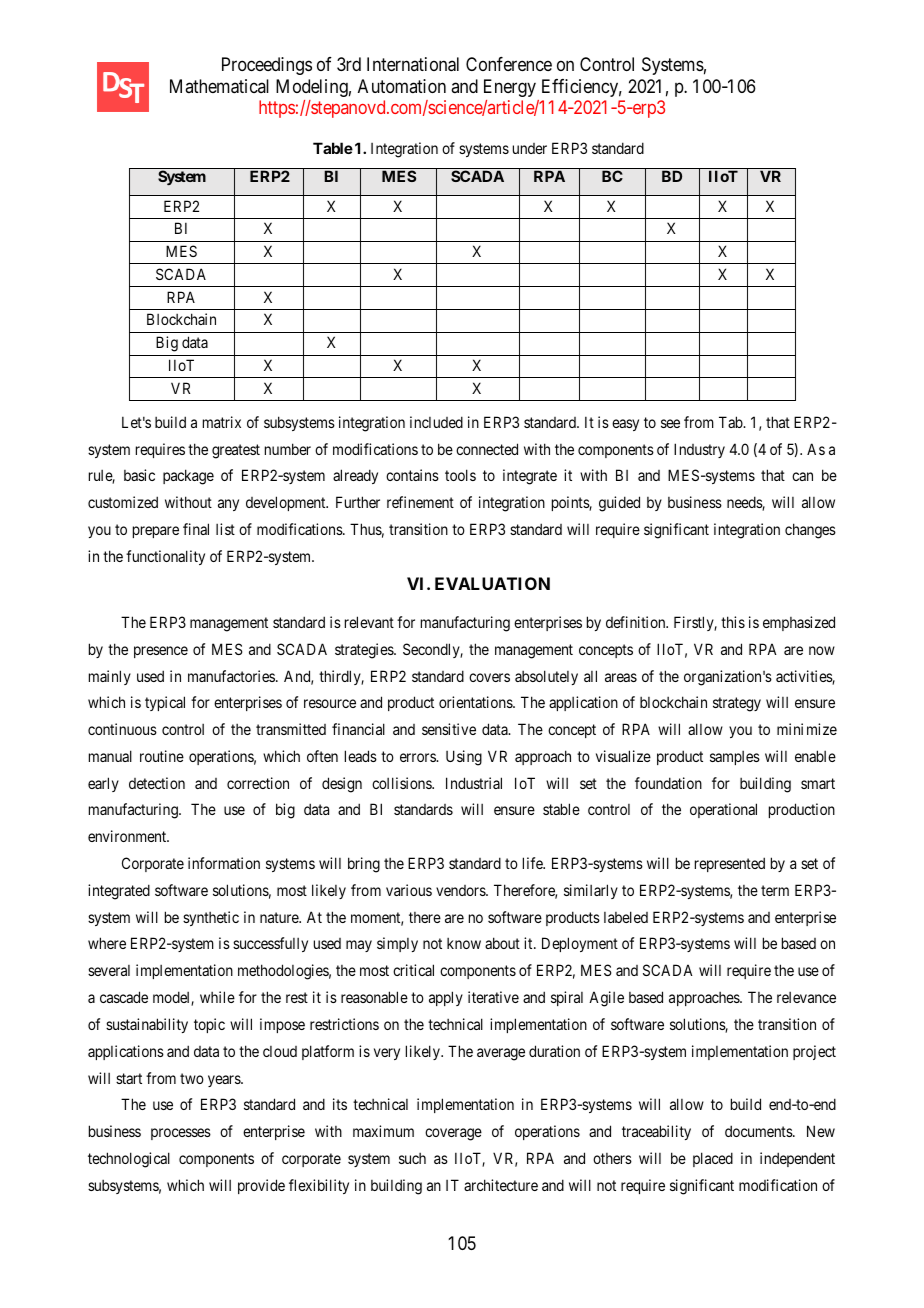 Image resolution: width=924 pixels, height=1308 pixels. I want to click on included, so click(436, 422).
